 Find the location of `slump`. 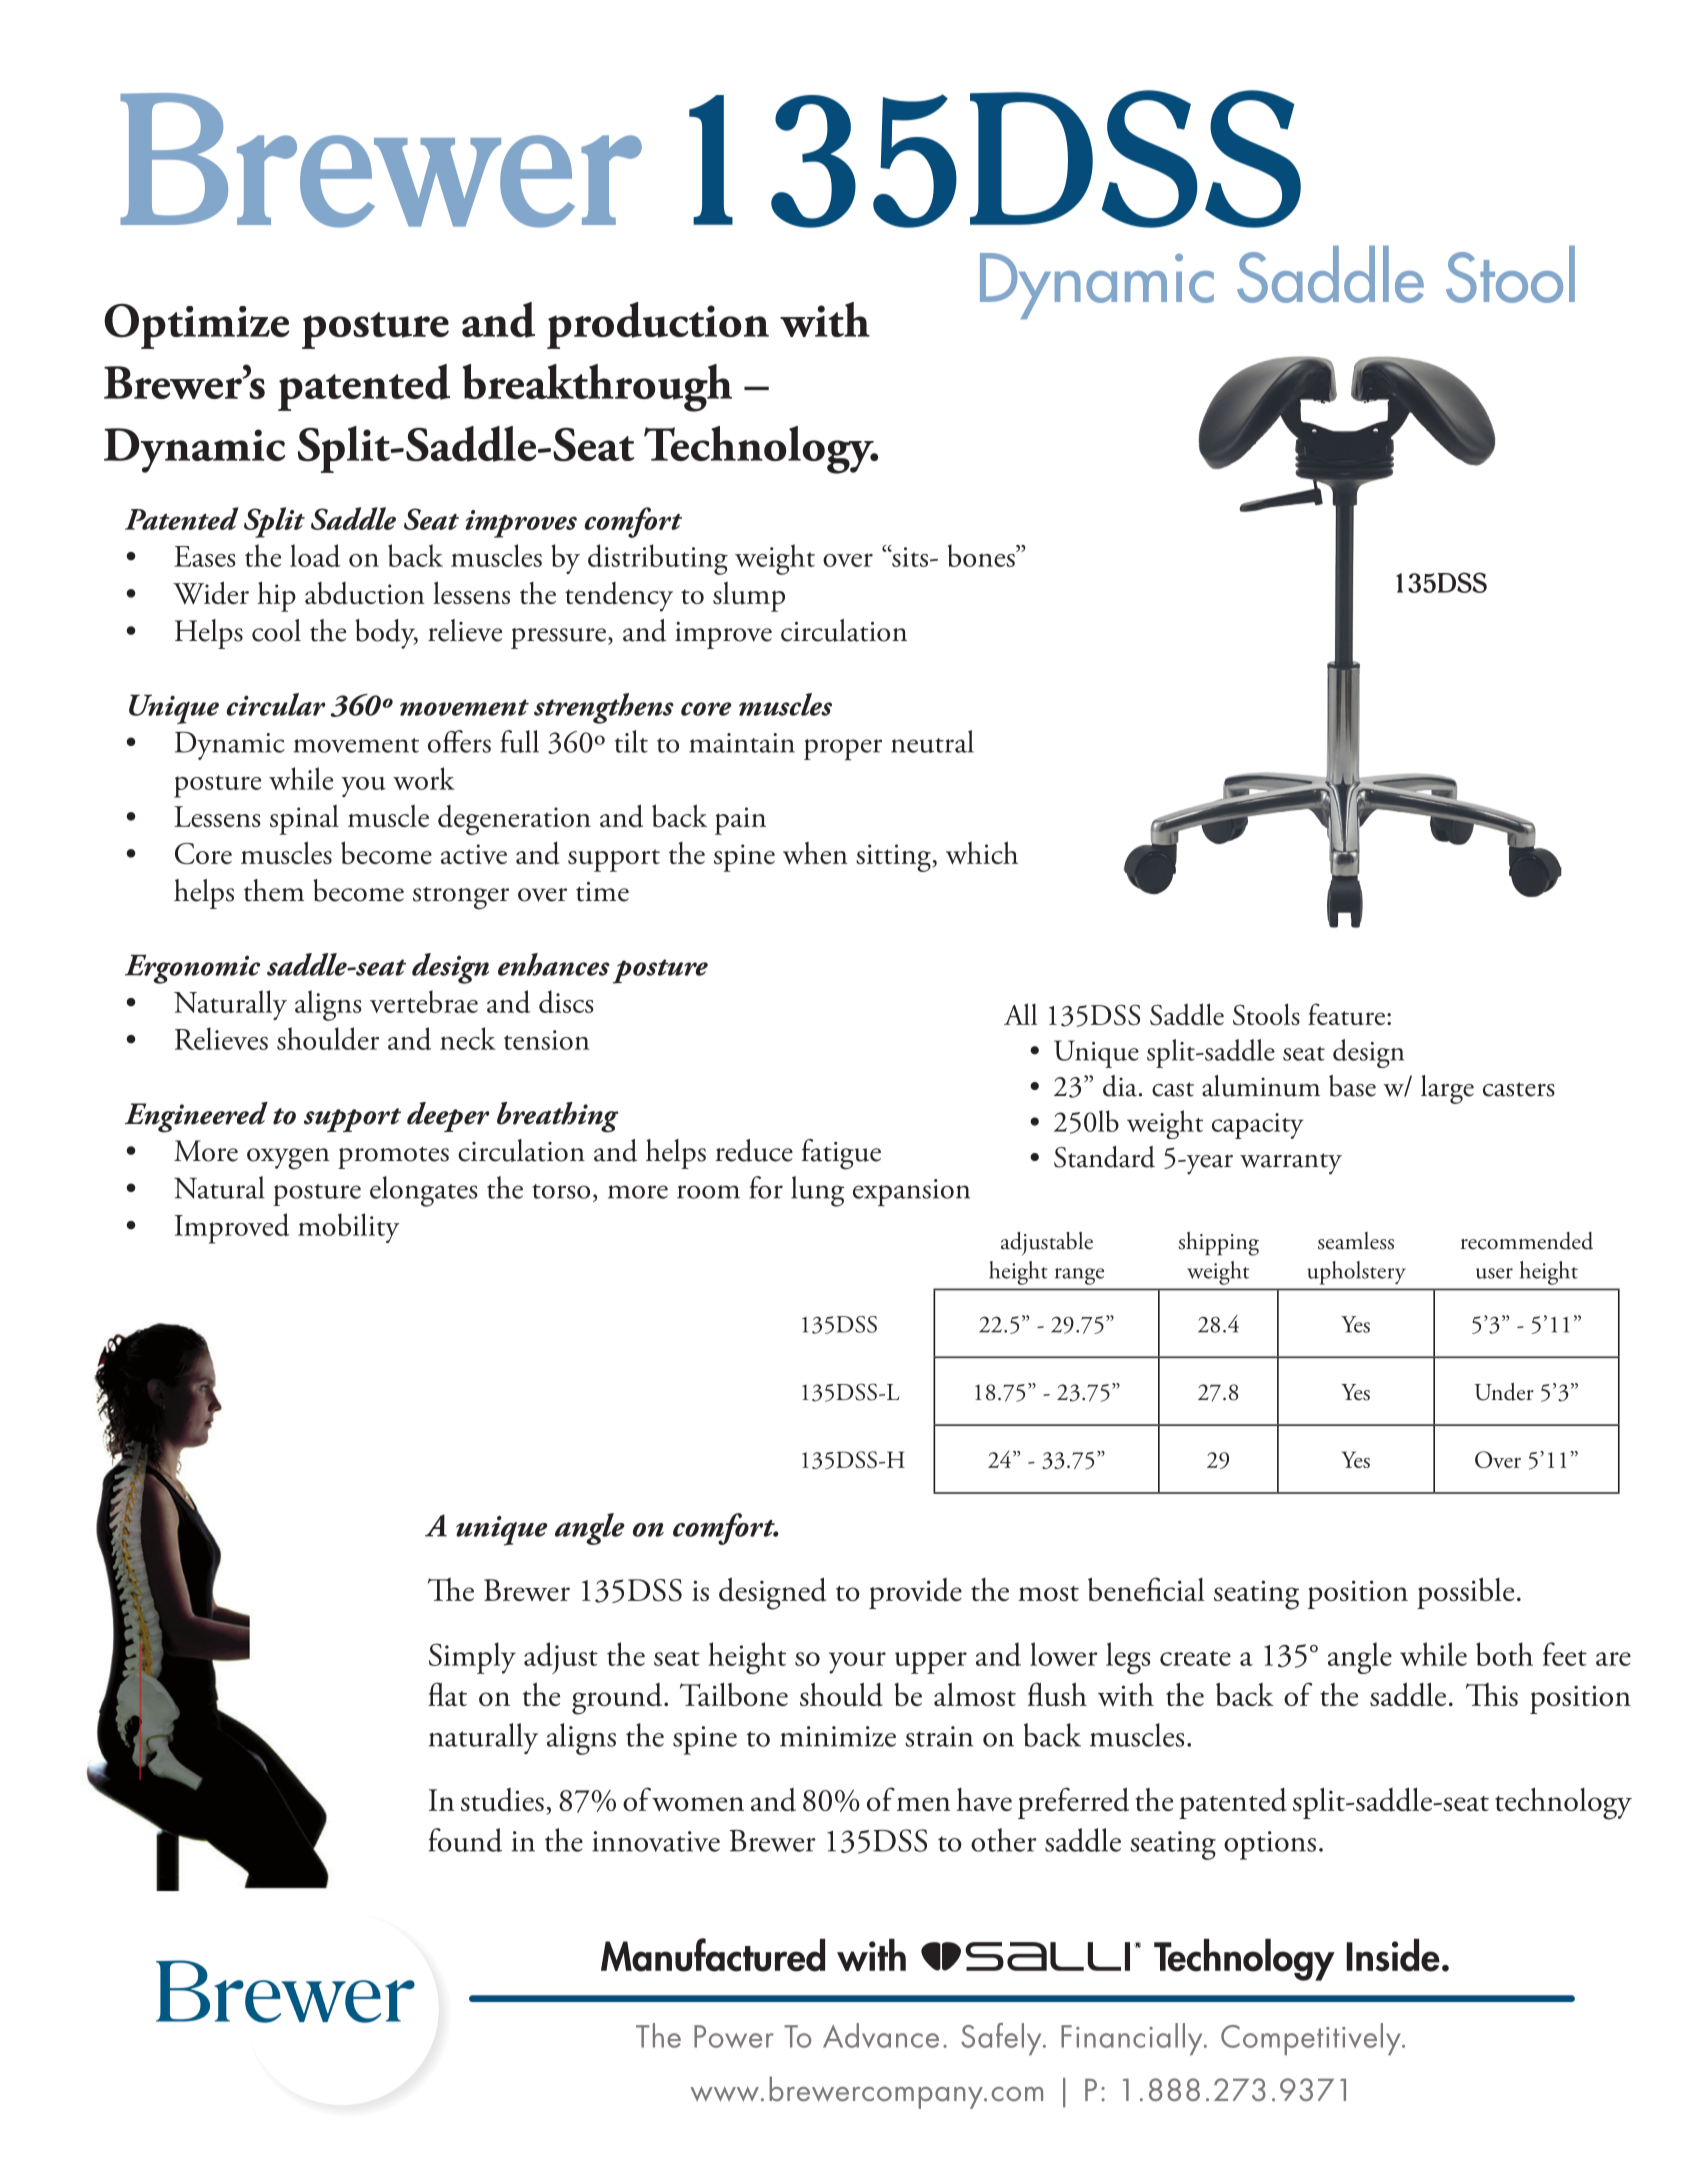

slump is located at coordinates (749, 597).
